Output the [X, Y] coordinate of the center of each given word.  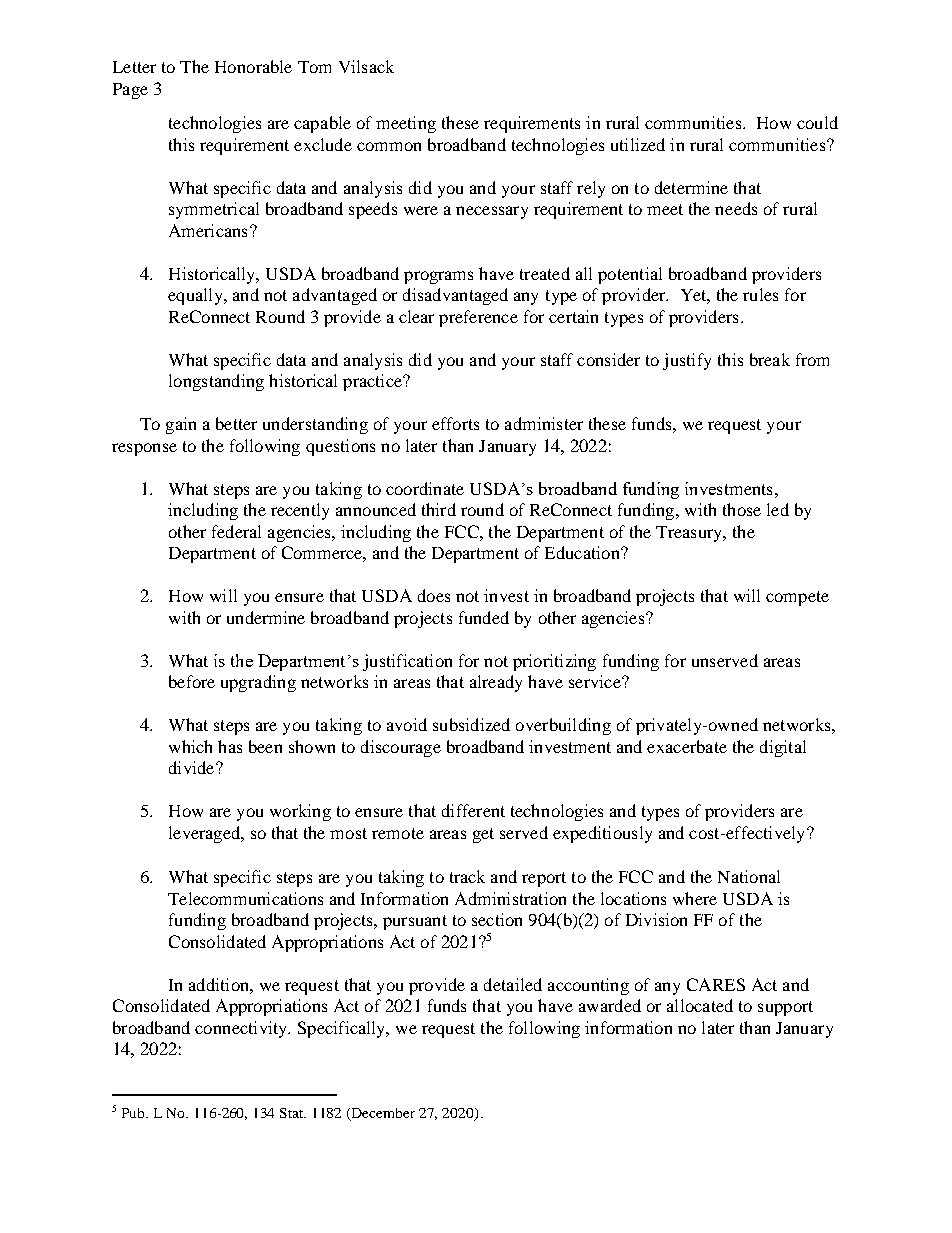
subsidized [471, 724]
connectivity [242, 1029]
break [770, 359]
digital [783, 748]
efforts [455, 423]
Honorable [253, 66]
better [236, 423]
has [230, 746]
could [817, 122]
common [389, 146]
